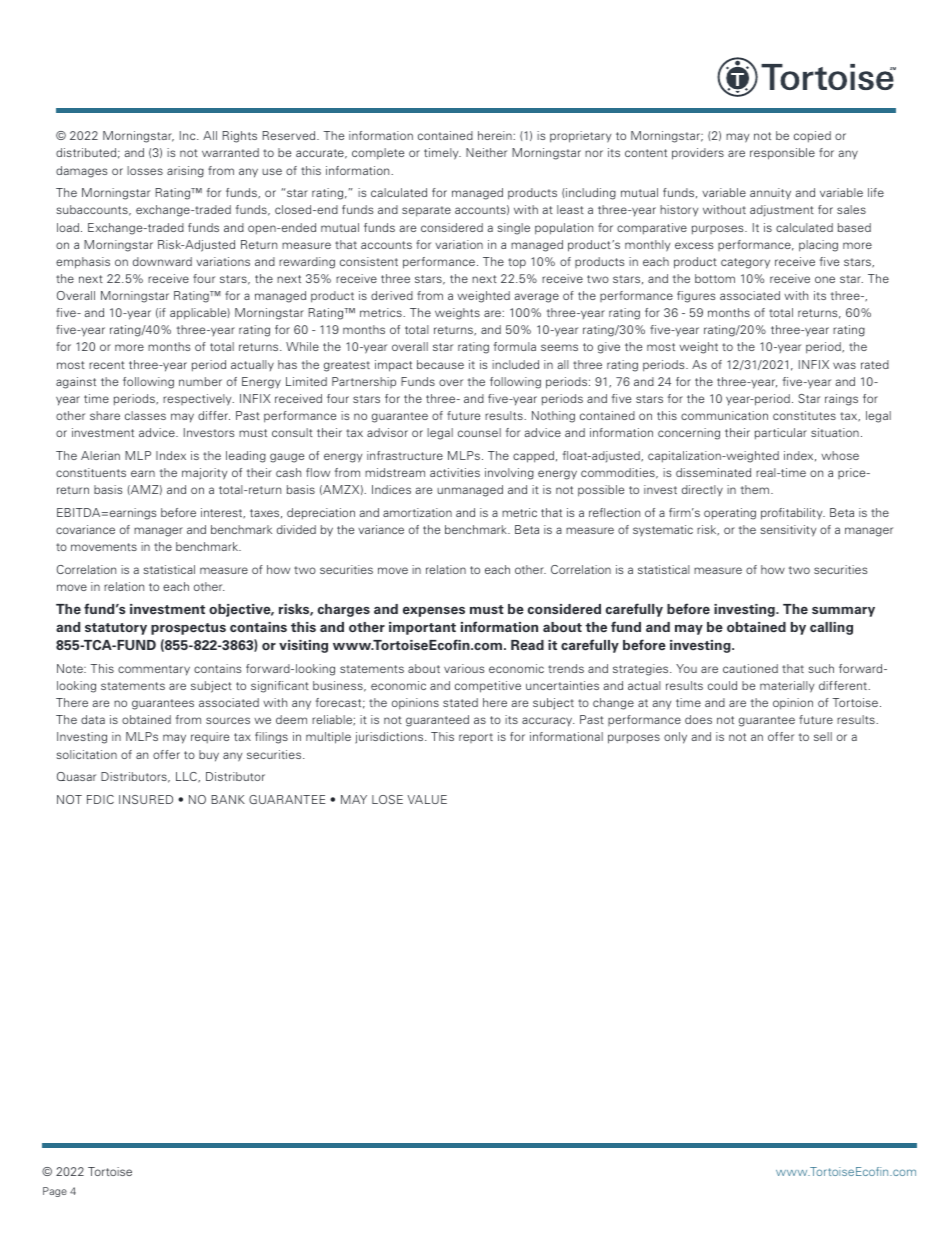  I want to click on cautioned, so click(750, 668).
